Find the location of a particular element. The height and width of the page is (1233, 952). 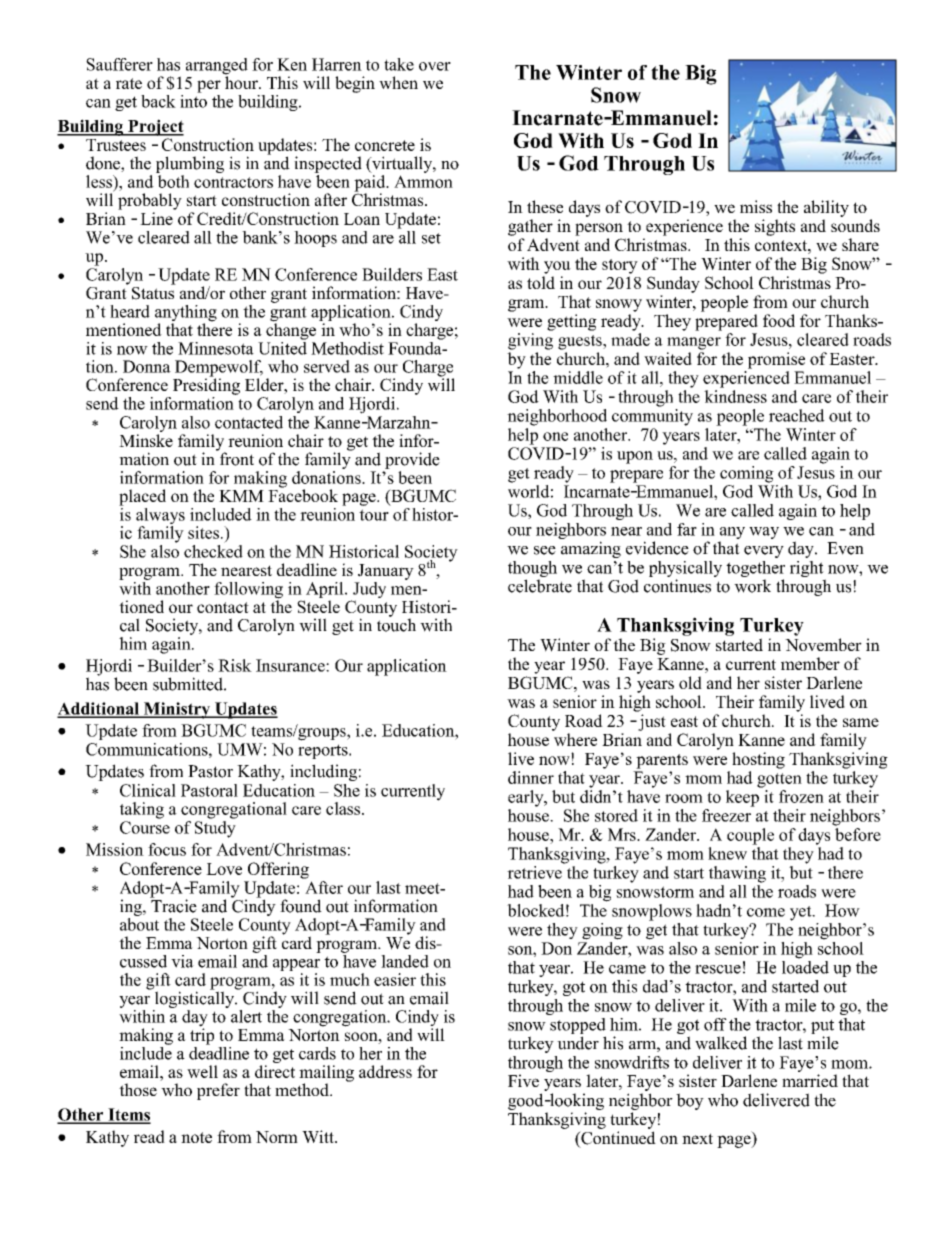

dinner is located at coordinates (531, 777).
